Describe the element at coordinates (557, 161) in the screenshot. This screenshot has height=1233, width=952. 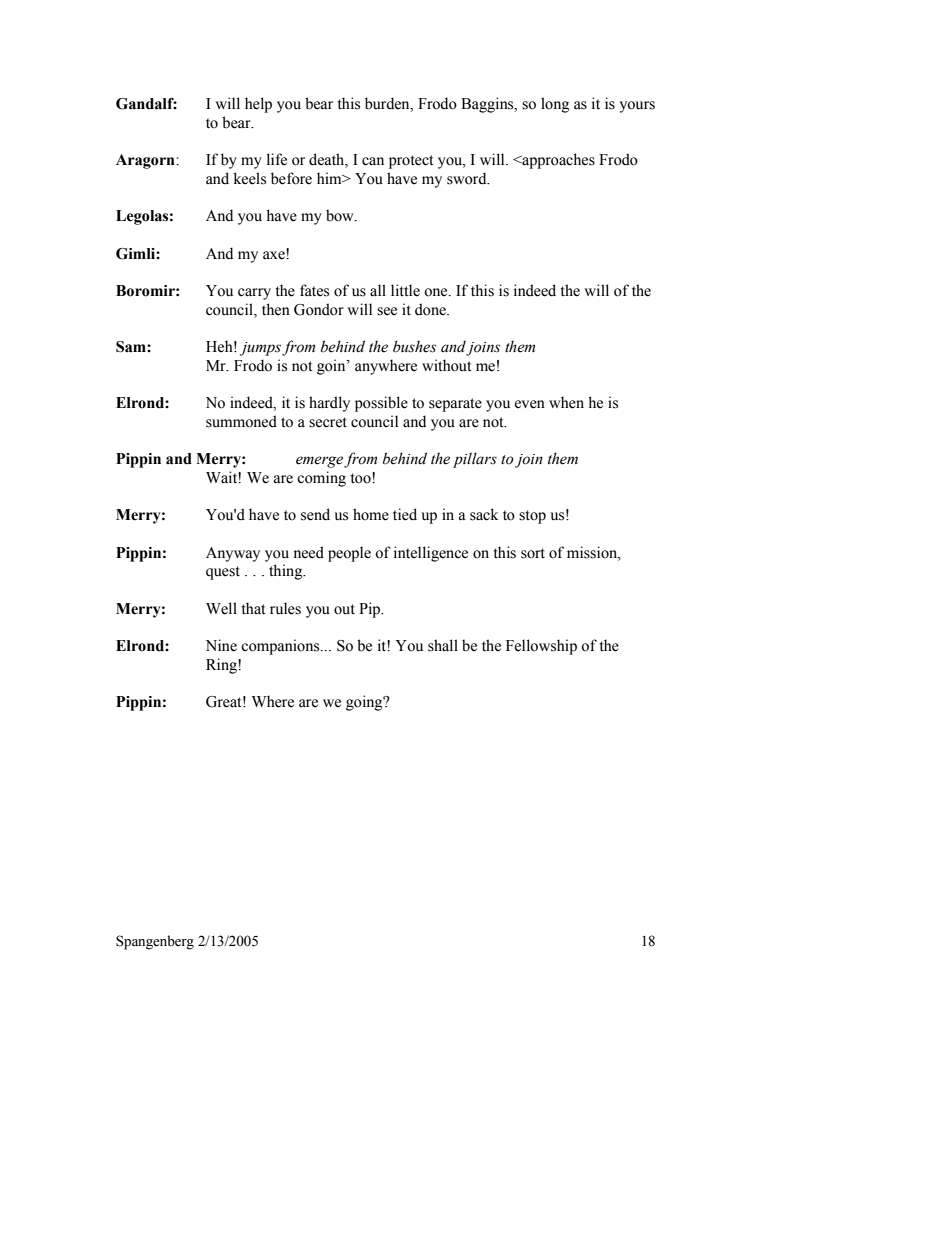
I see `approaches` at that location.
